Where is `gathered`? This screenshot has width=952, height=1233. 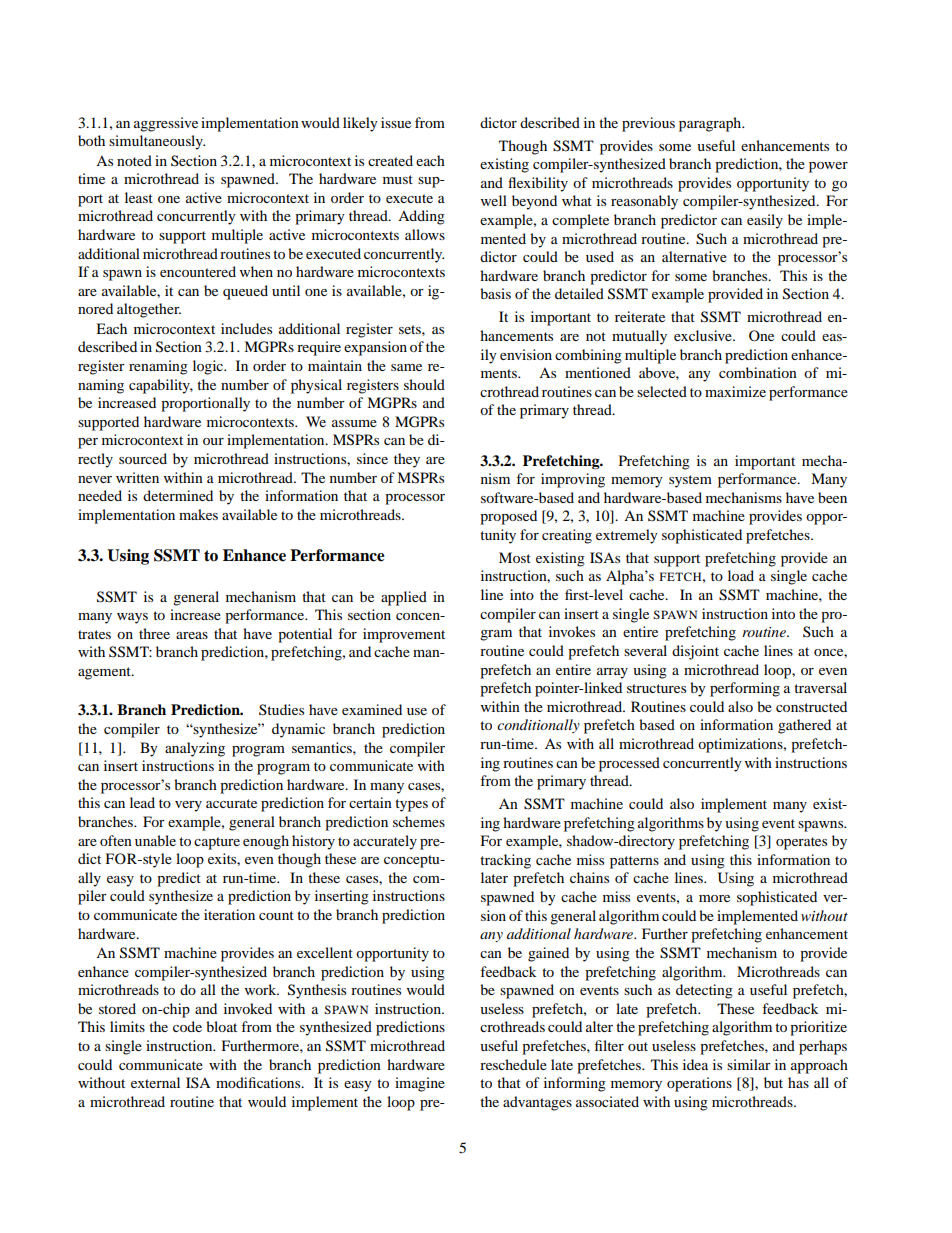 gathered is located at coordinates (804, 726).
